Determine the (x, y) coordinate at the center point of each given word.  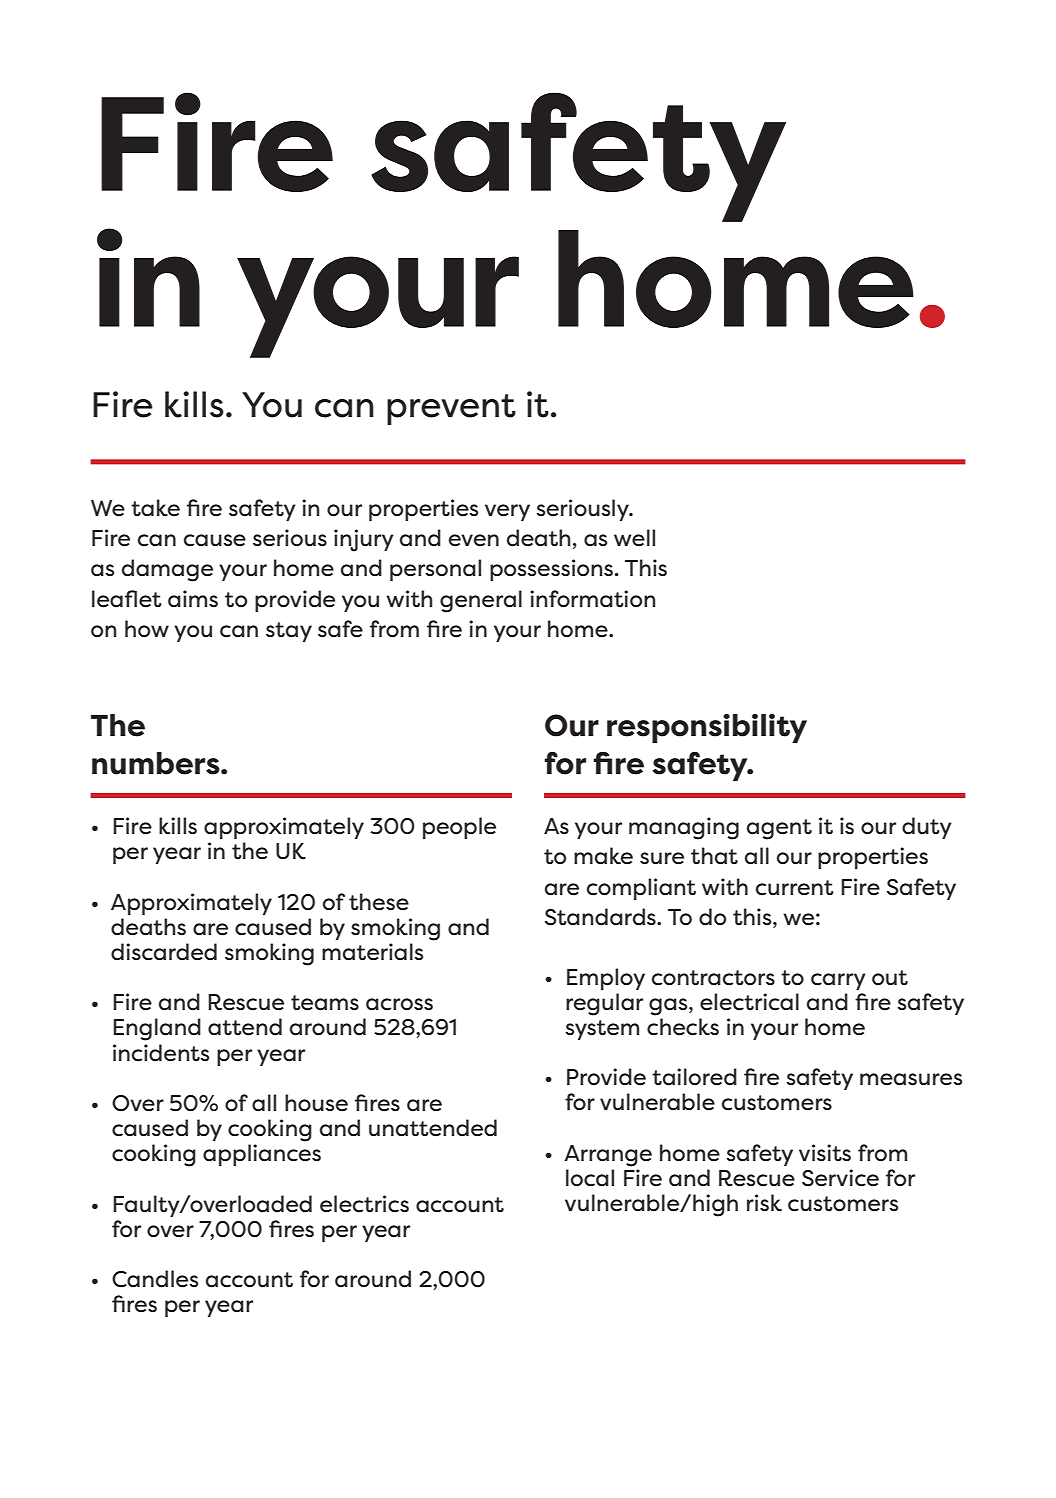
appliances (262, 1155)
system (602, 1030)
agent (779, 829)
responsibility (707, 728)
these (379, 902)
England (157, 1029)
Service (840, 1178)
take (155, 508)
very (507, 512)
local (590, 1178)
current (795, 888)
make (603, 856)
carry (838, 981)
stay (289, 632)
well (634, 538)
